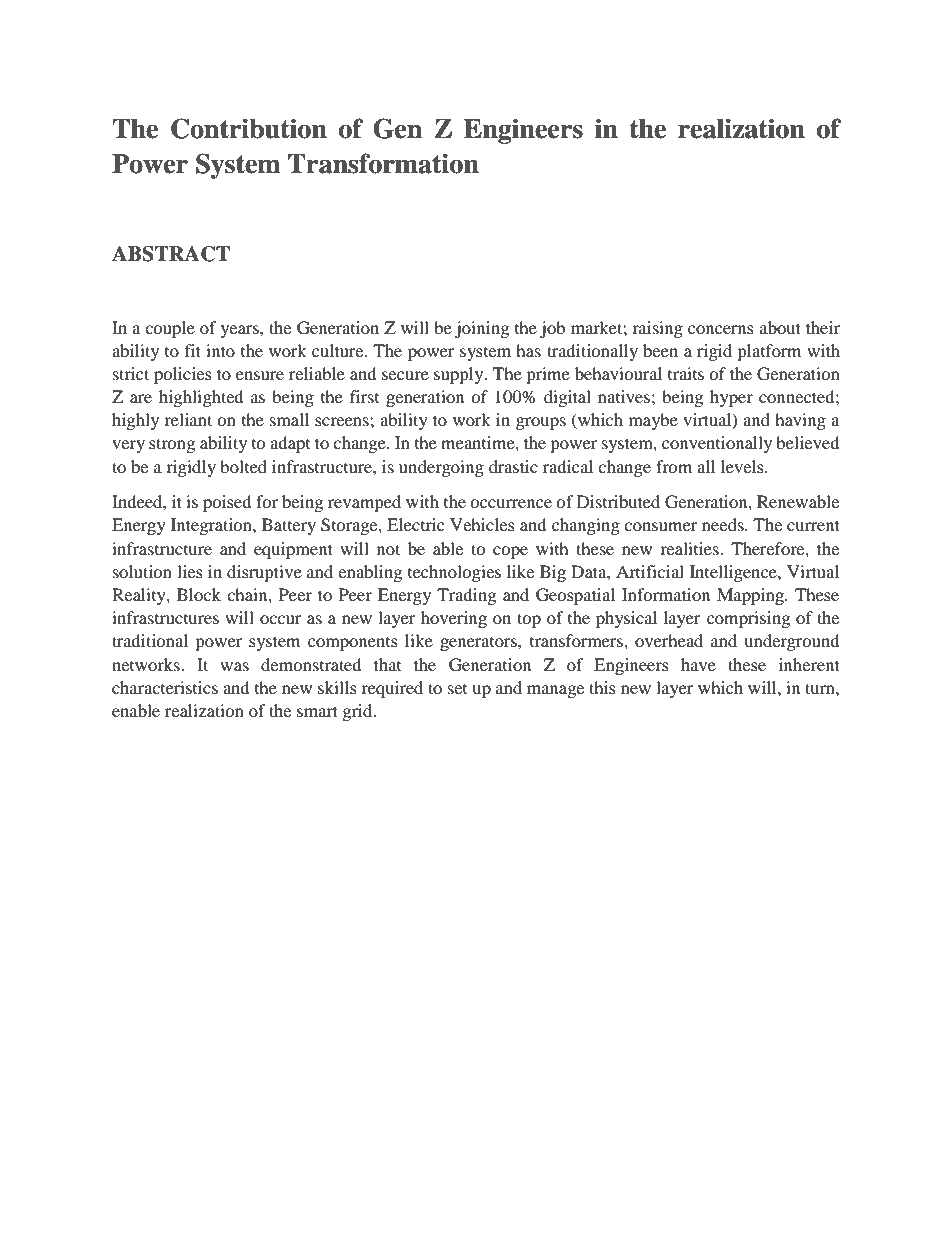 Image resolution: width=952 pixels, height=1233 pixels. What do you see at coordinates (241, 331) in the image?
I see `years` at bounding box center [241, 331].
